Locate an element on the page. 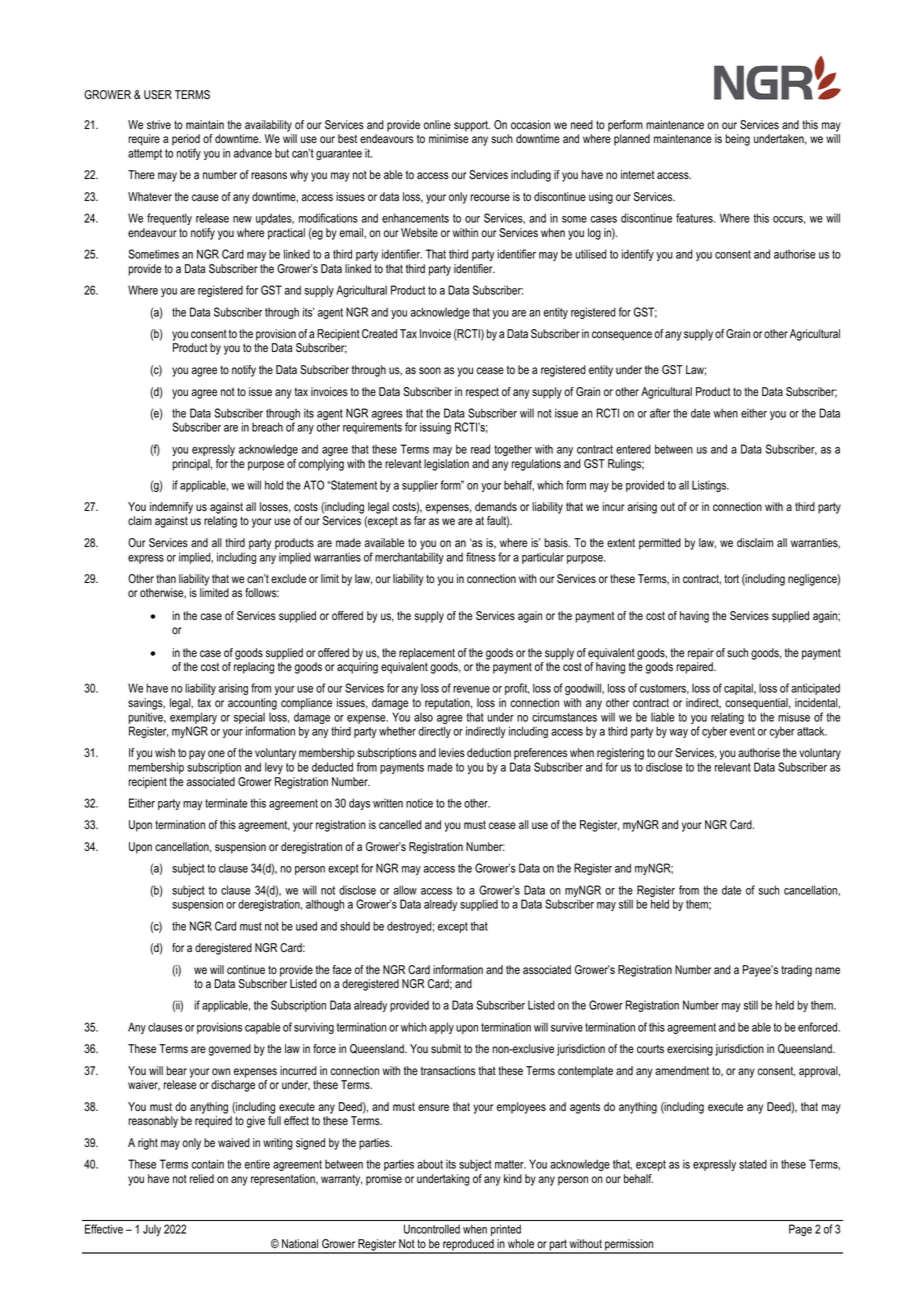 Image resolution: width=924 pixels, height=1308 pixels. being is located at coordinates (737, 140).
